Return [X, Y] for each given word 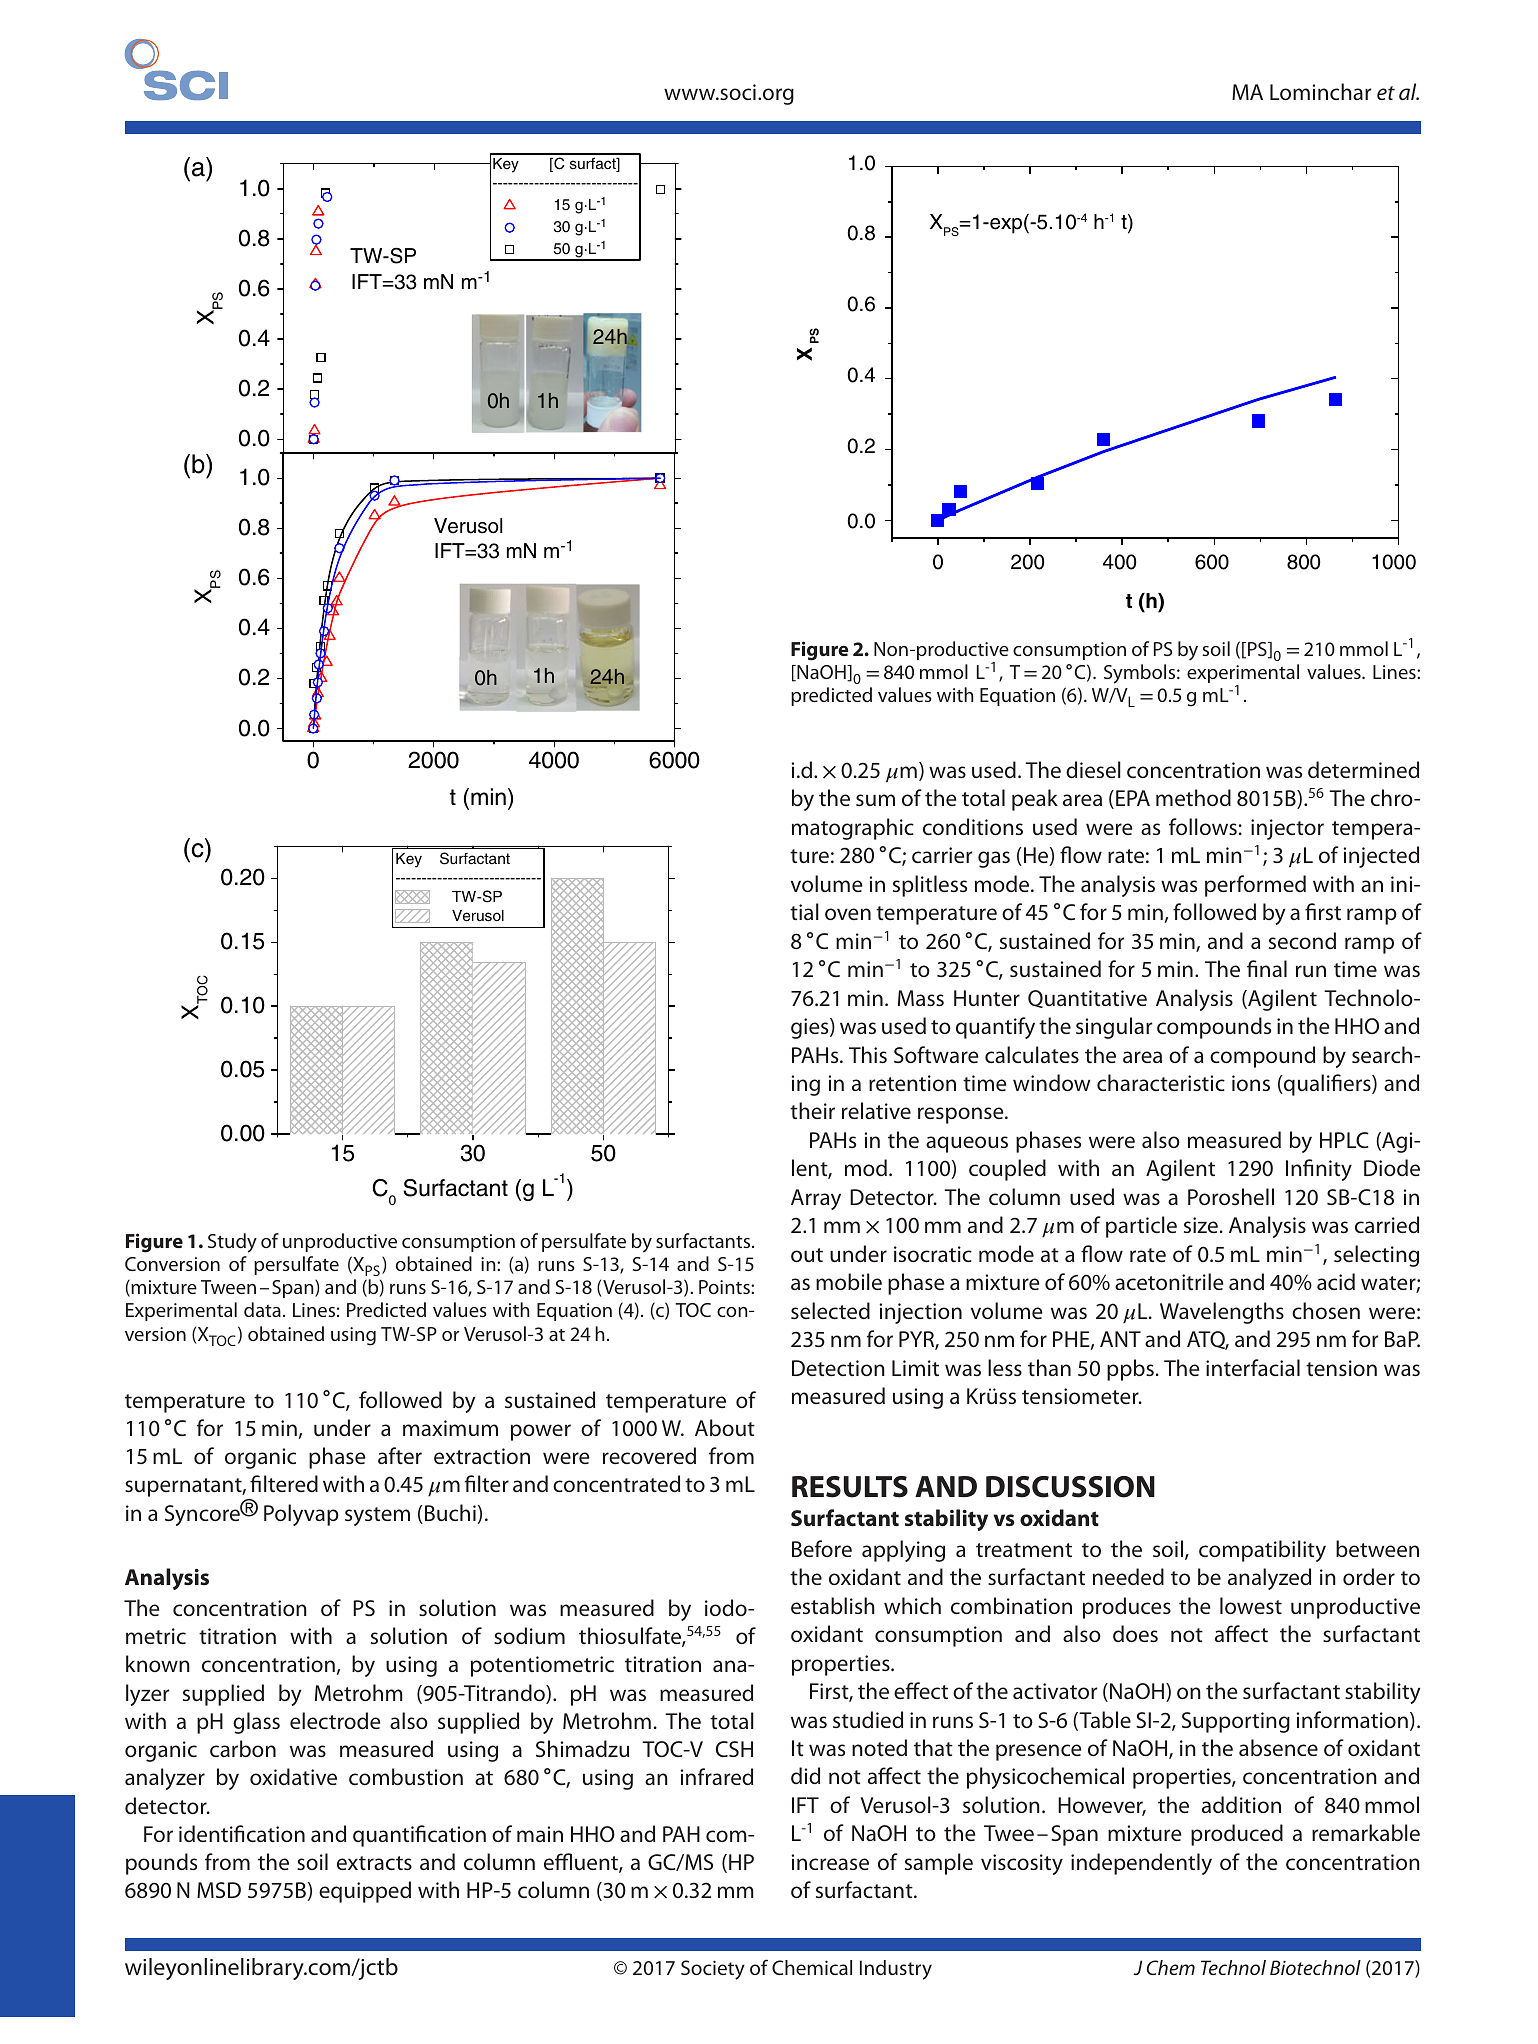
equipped [365, 1892]
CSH [734, 1749]
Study [232, 1243]
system [377, 1516]
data [262, 1309]
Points [725, 1287]
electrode [335, 1720]
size [1201, 1225]
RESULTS [850, 1487]
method [1193, 797]
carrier [942, 855]
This [868, 1054]
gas [994, 859]
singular [1114, 1028]
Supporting [1236, 1722]
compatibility [1262, 1551]
